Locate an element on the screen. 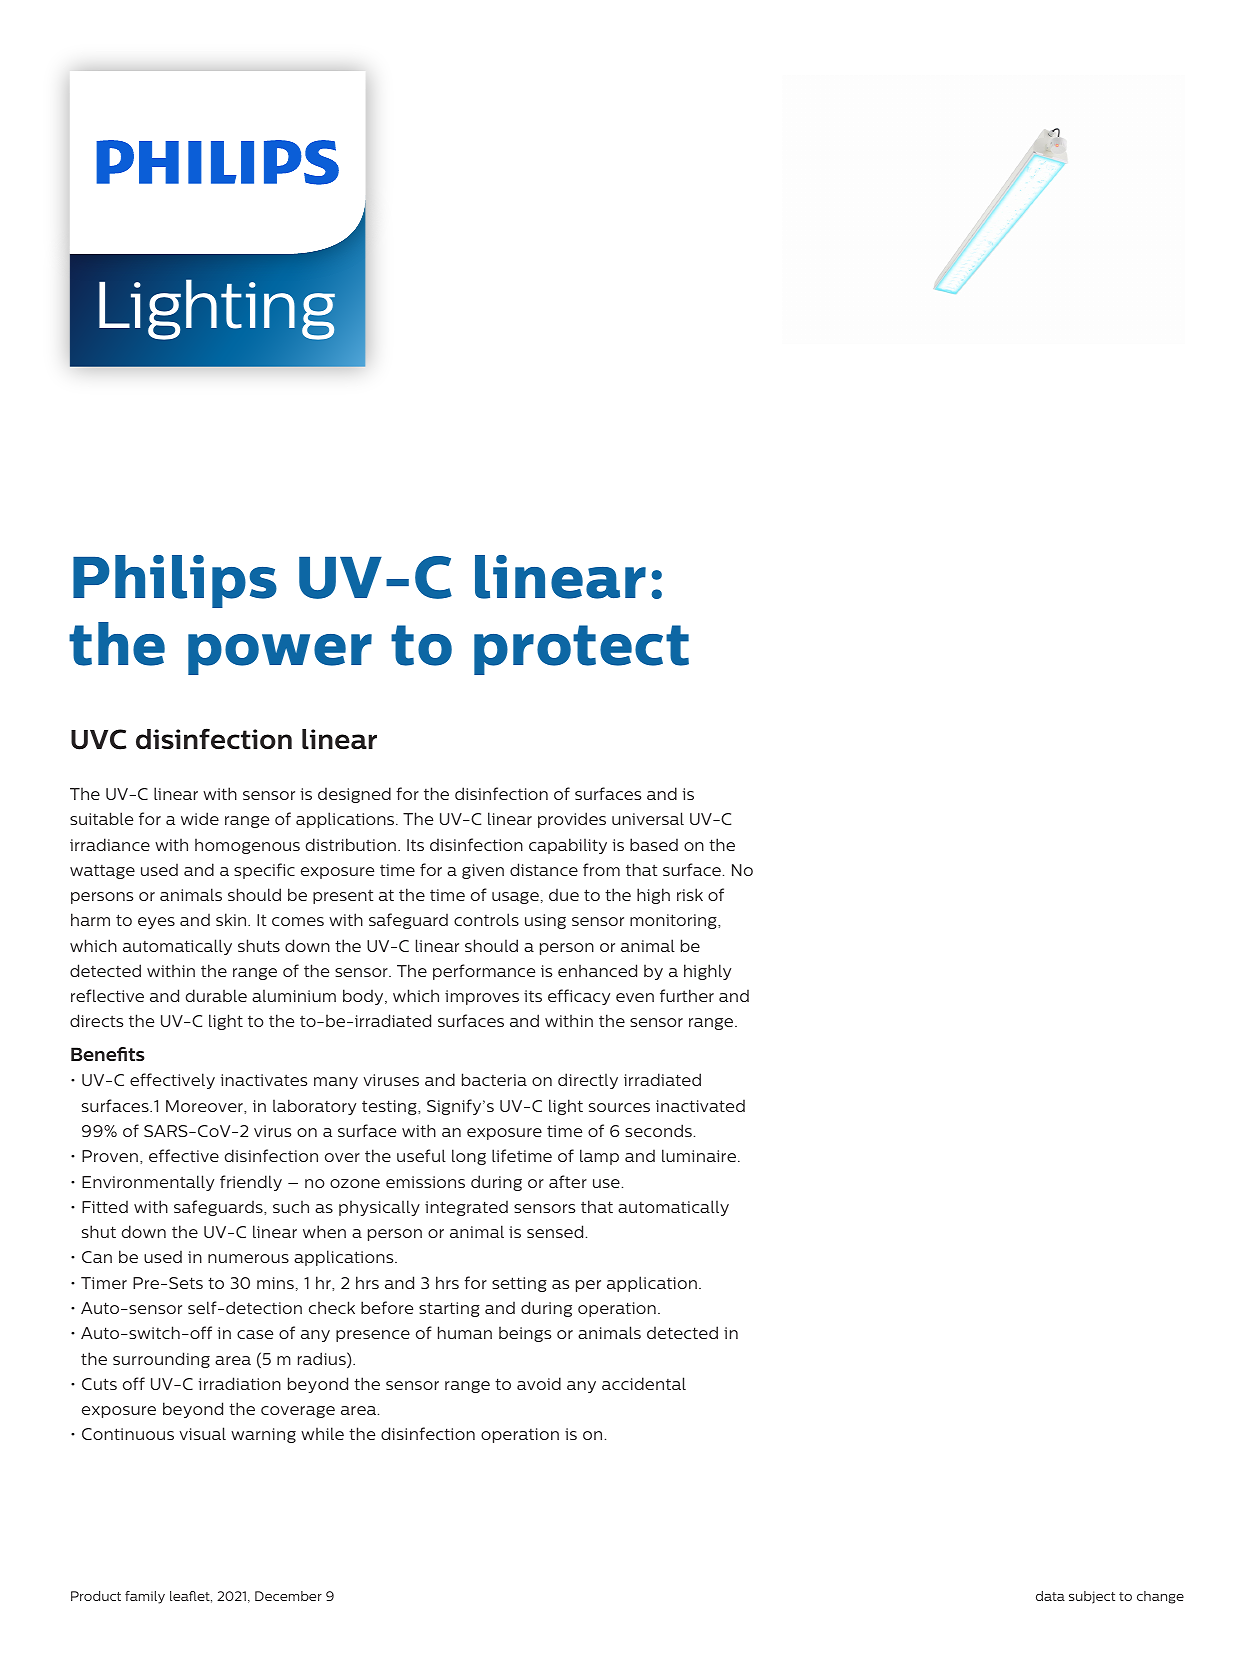  universal is located at coordinates (648, 818).
